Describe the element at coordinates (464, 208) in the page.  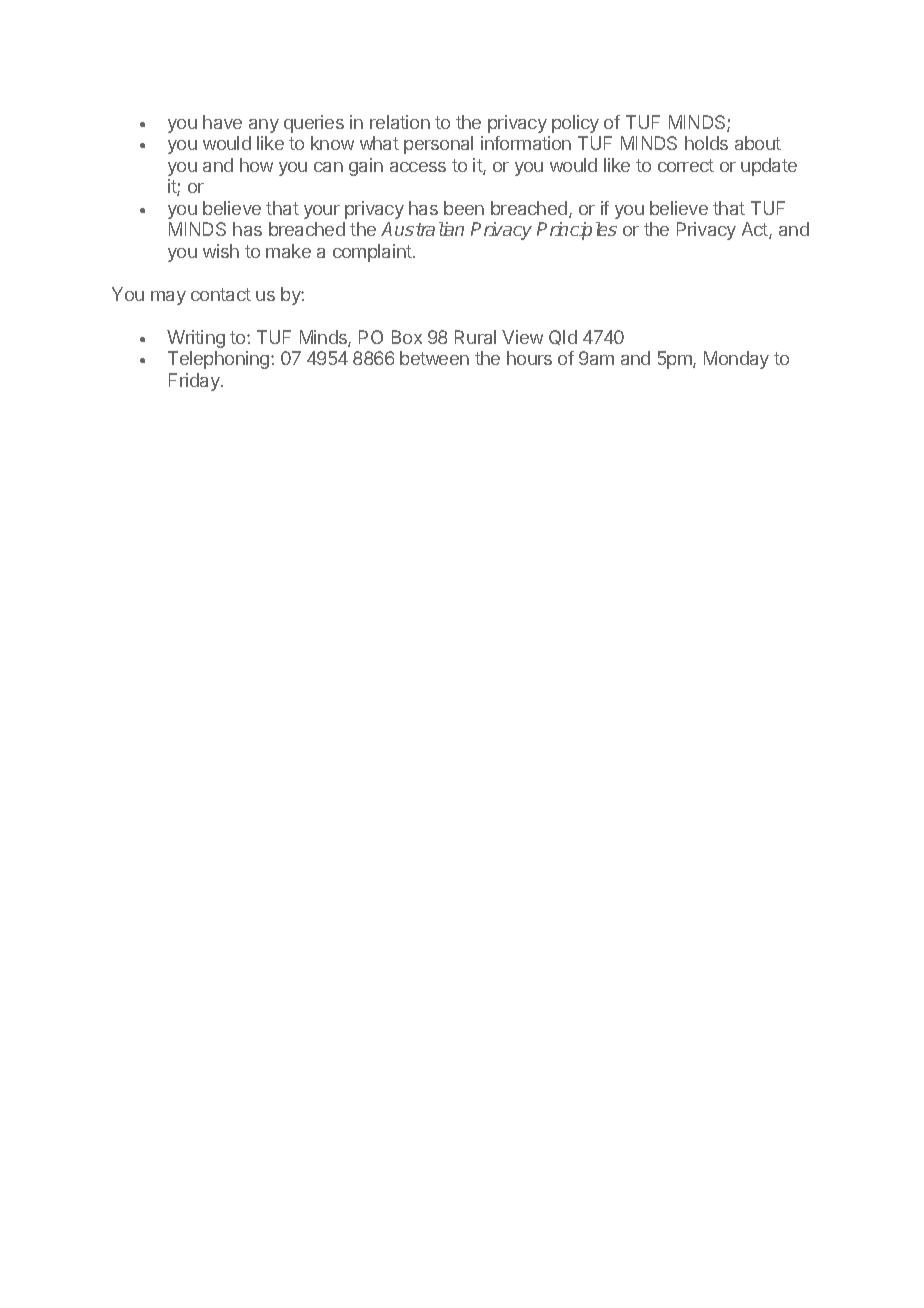
I see `been` at that location.
